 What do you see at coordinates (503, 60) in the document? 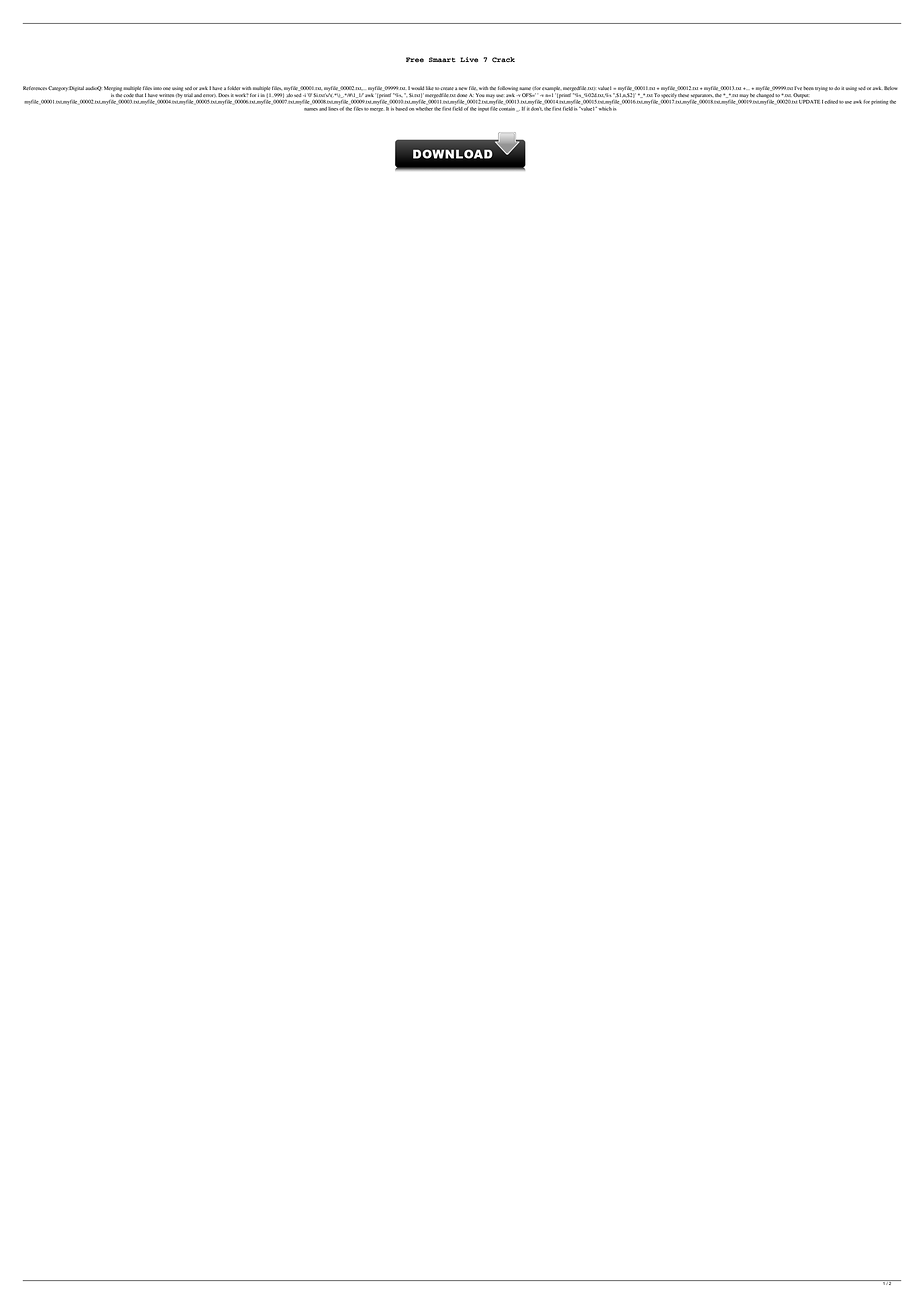
I see `Crack` at bounding box center [503, 60].
